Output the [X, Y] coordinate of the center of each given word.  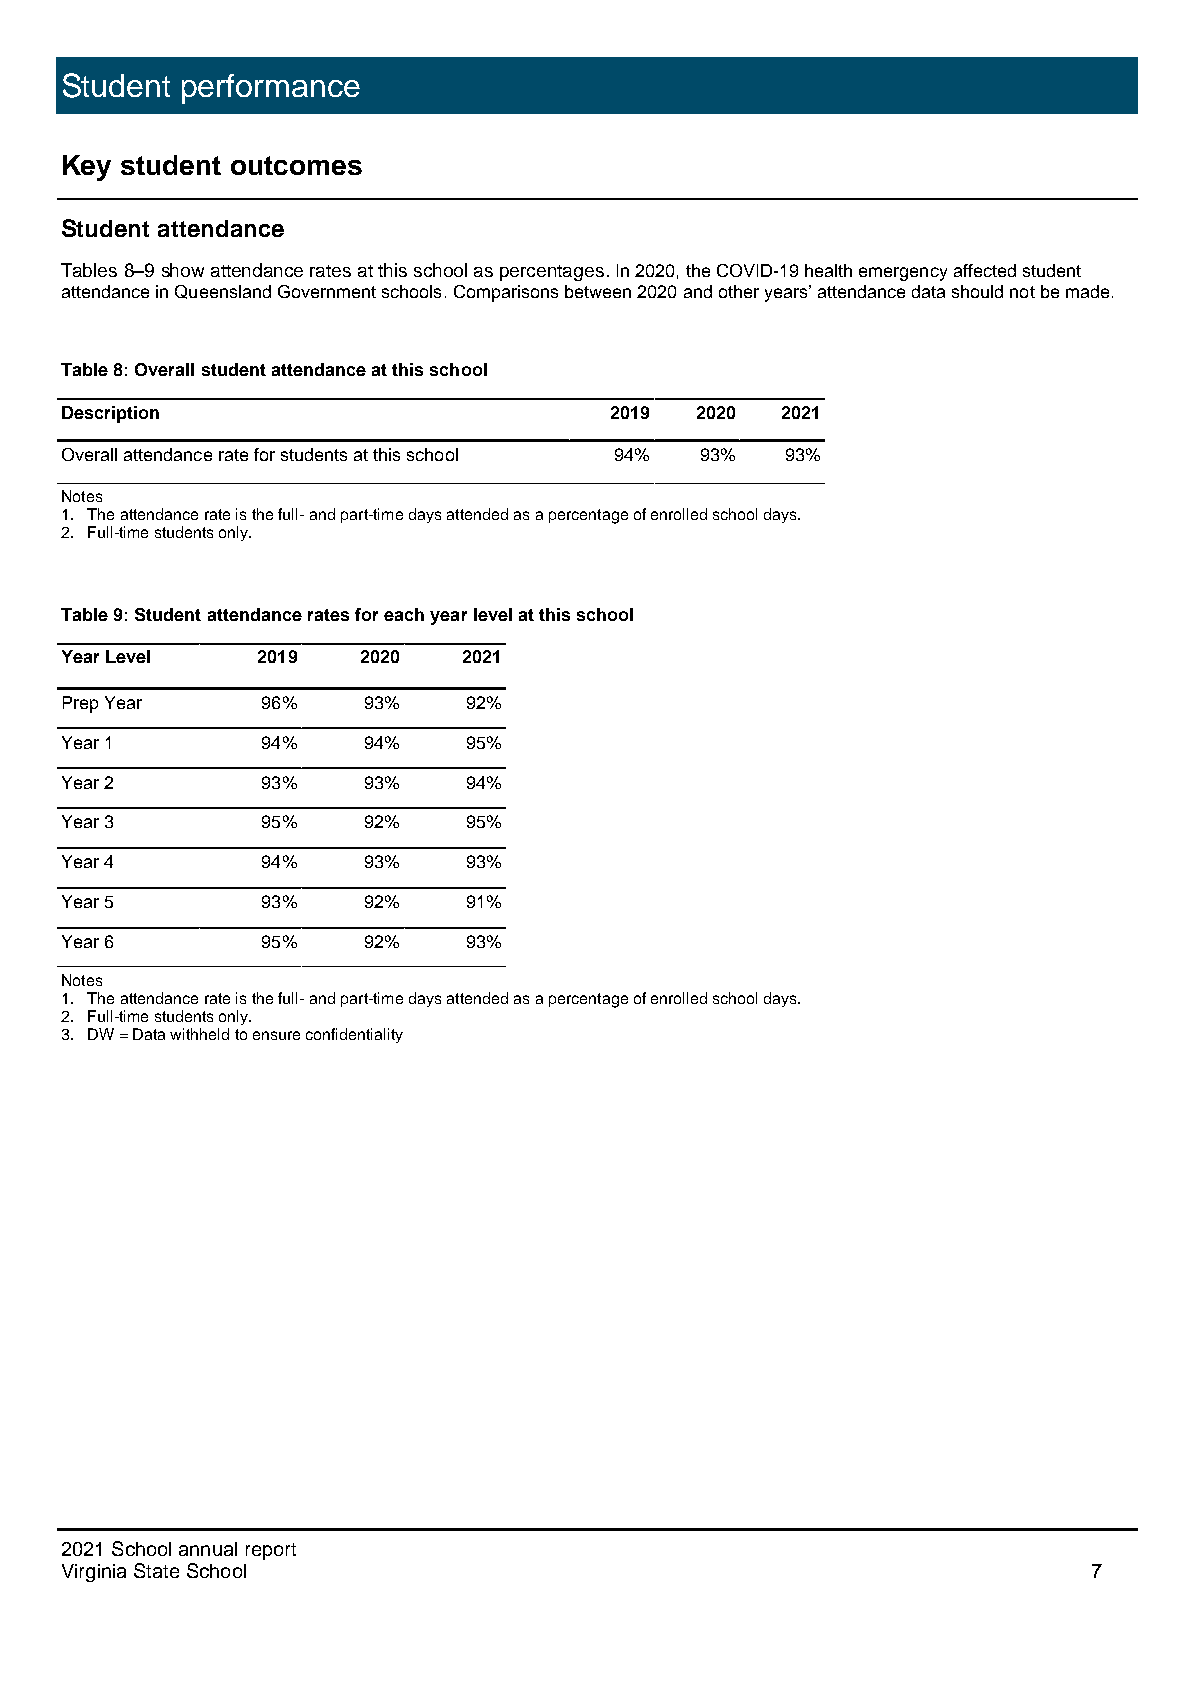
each [404, 614]
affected [985, 270]
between [598, 291]
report [271, 1551]
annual [208, 1549]
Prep [80, 704]
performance [271, 89]
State [156, 1570]
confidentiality [354, 1035]
